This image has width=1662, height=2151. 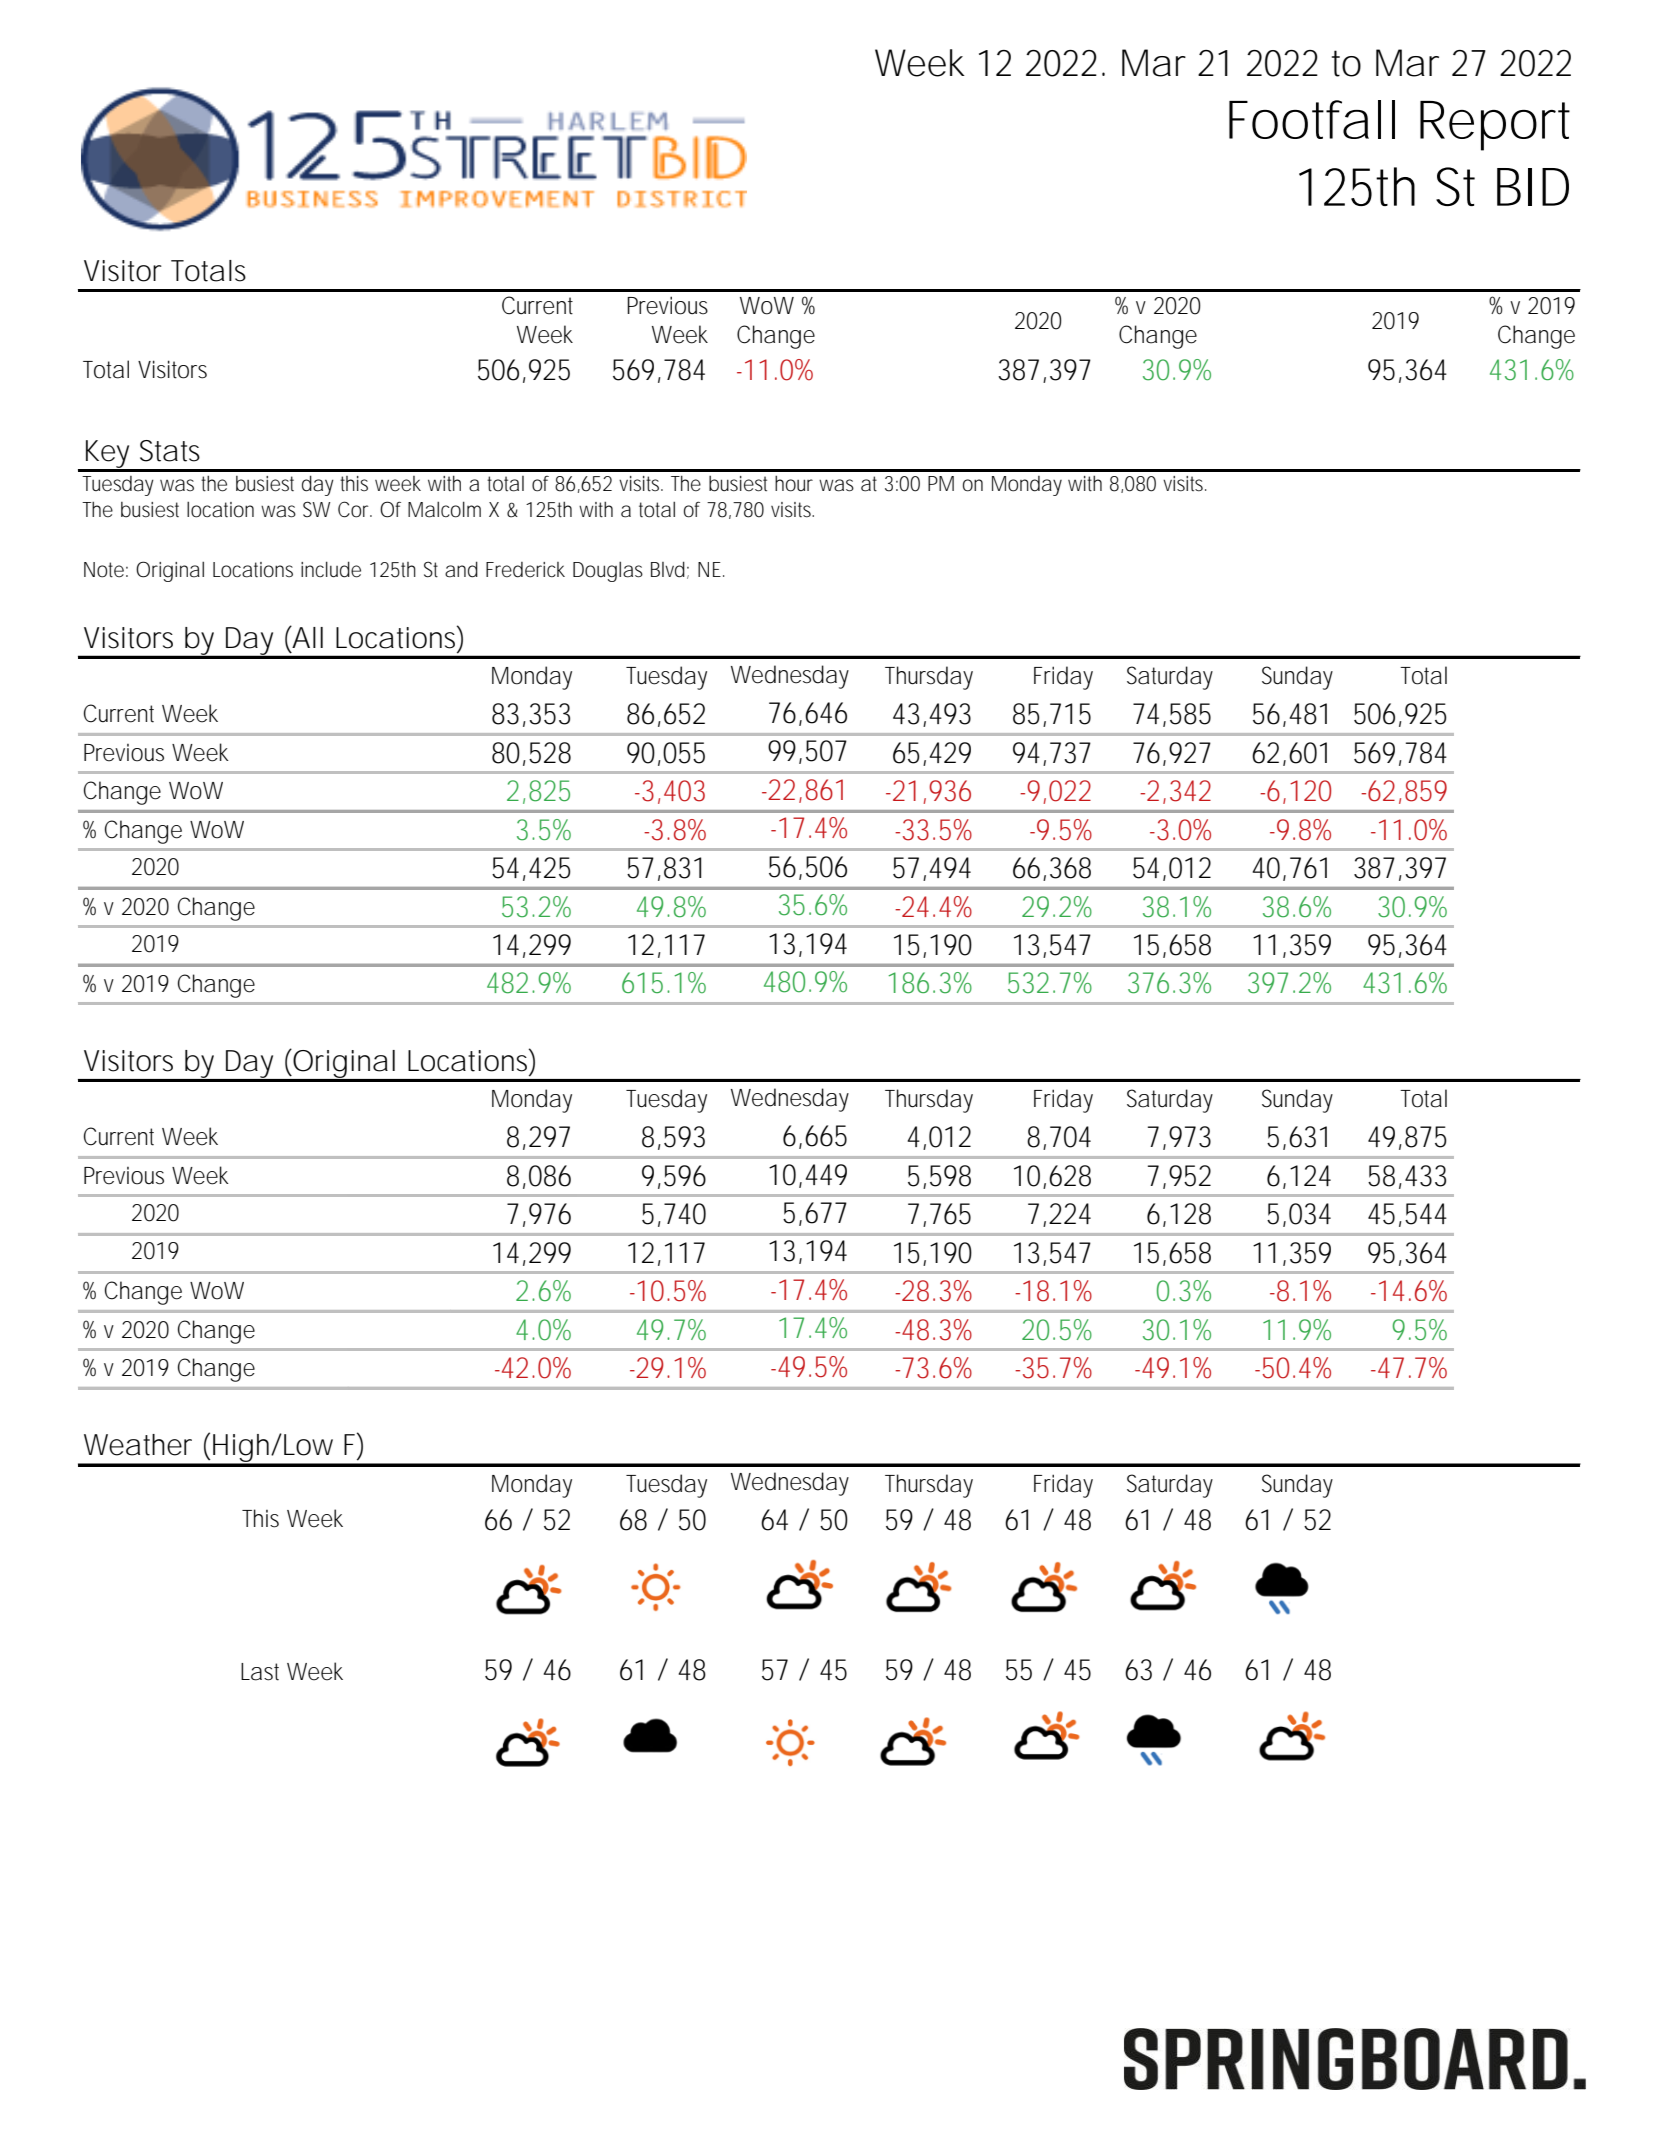 What do you see at coordinates (1312, 119) in the image?
I see `Footfall` at bounding box center [1312, 119].
